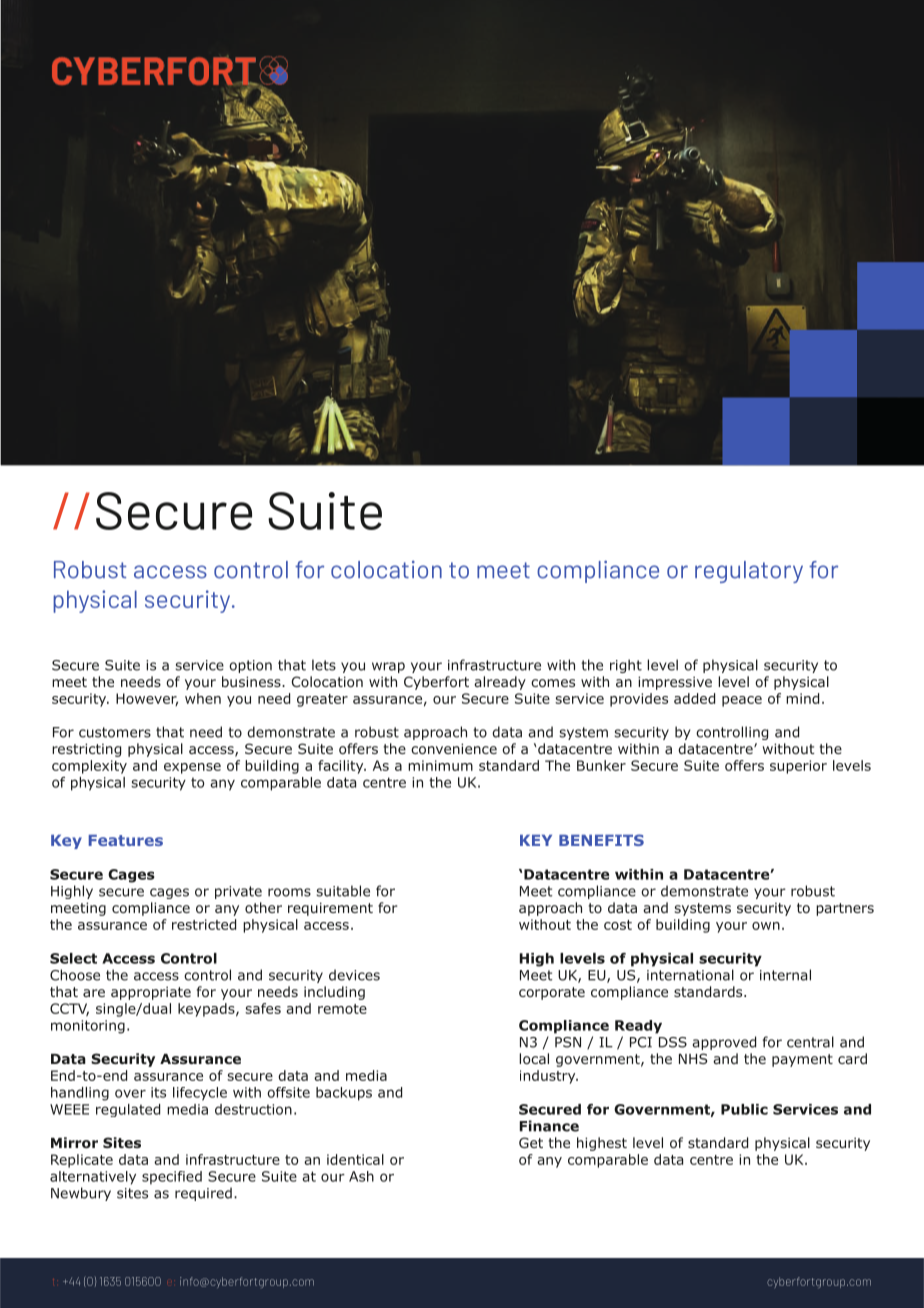 This image has height=1308, width=924. What do you see at coordinates (724, 1043) in the image?
I see `approved` at bounding box center [724, 1043].
